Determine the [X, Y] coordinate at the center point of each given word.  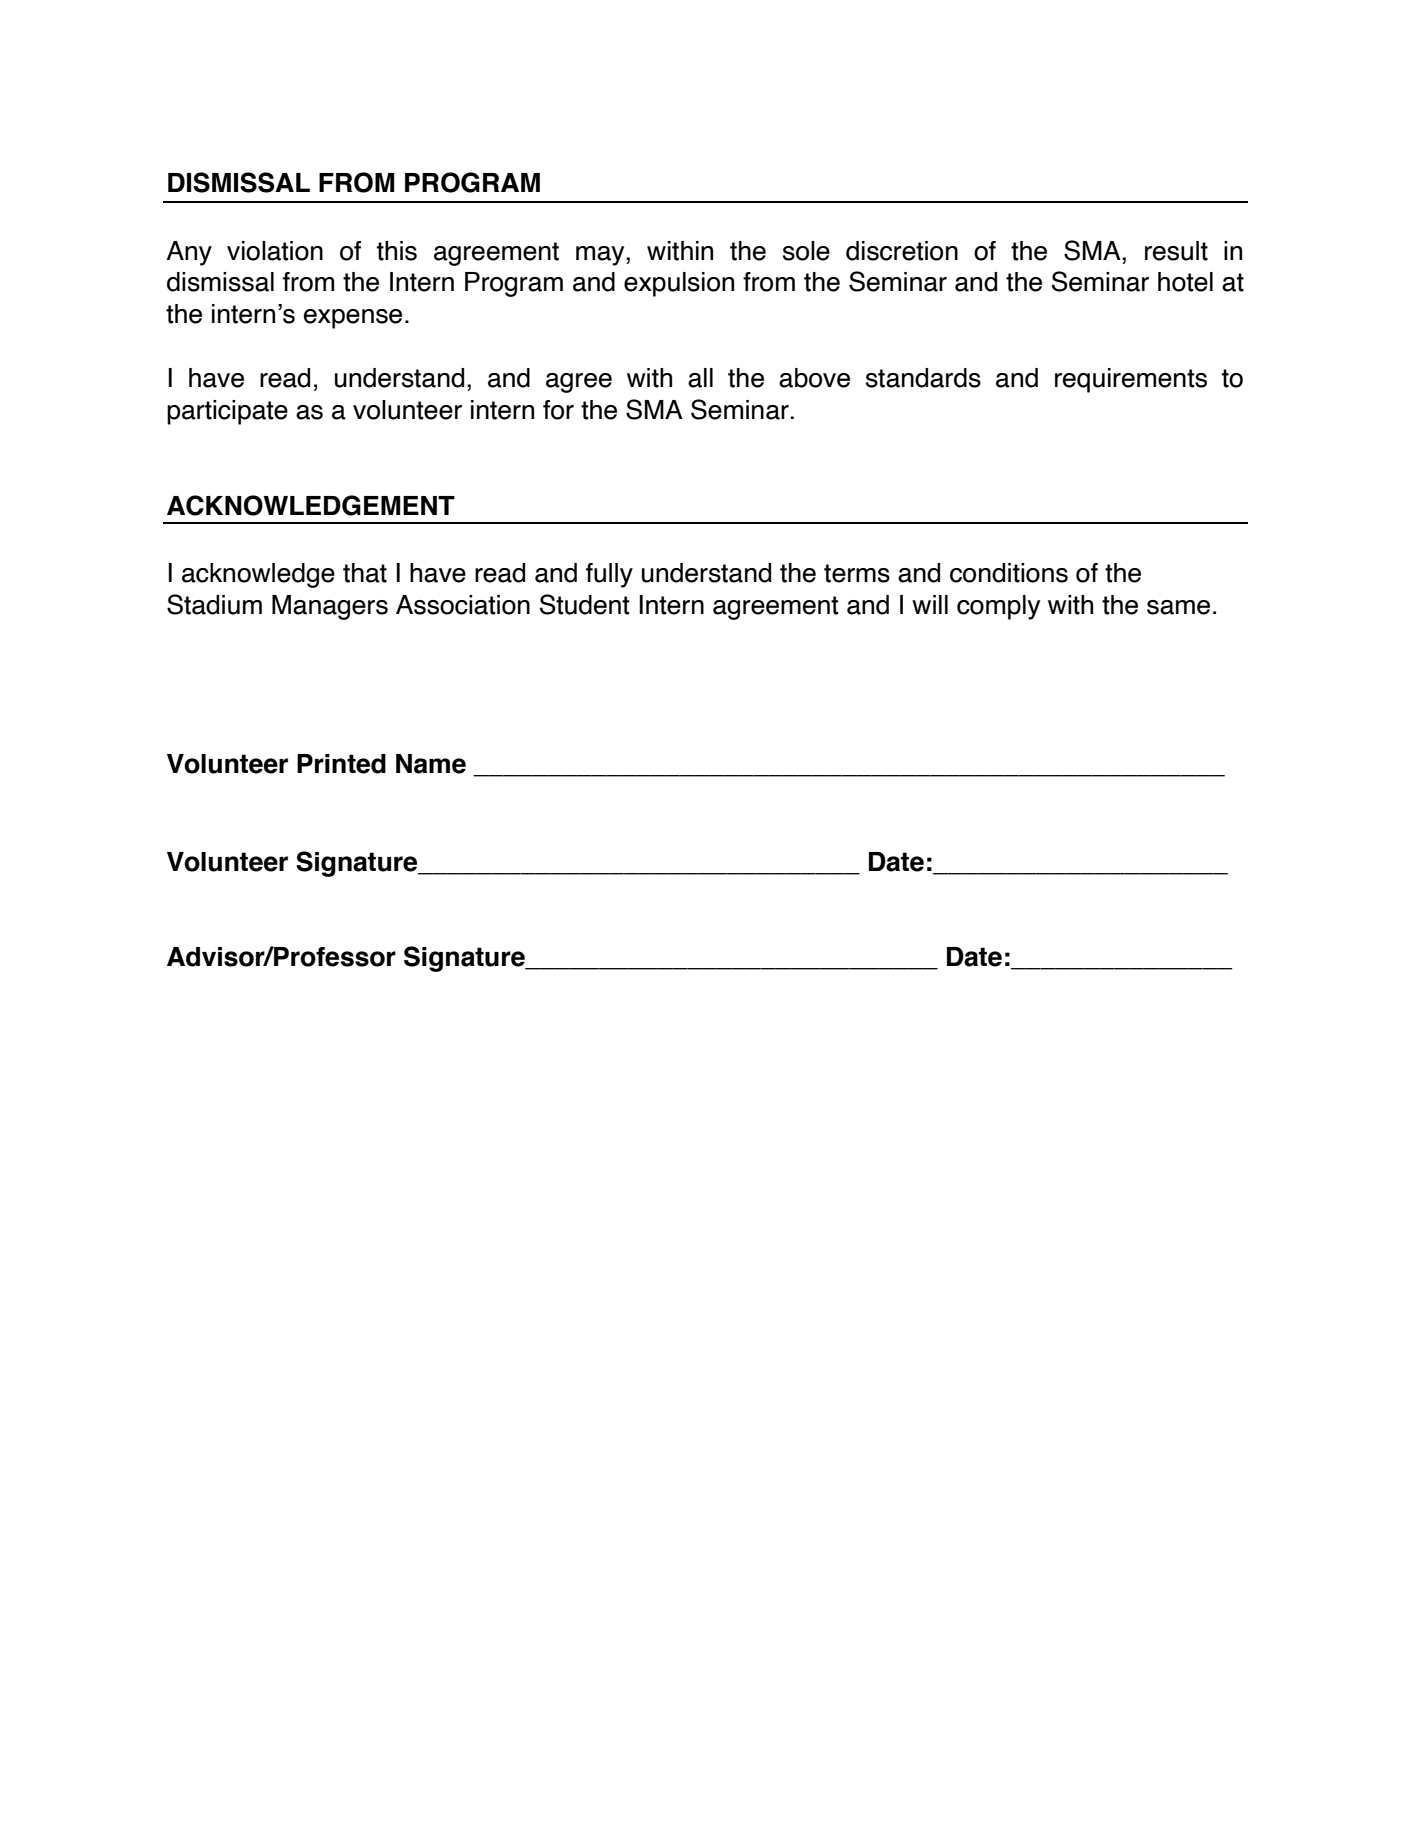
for [558, 410]
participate [227, 412]
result [1176, 251]
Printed [341, 764]
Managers [330, 607]
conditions [1009, 573]
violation [275, 251]
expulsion [679, 284]
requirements [1131, 380]
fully [609, 575]
